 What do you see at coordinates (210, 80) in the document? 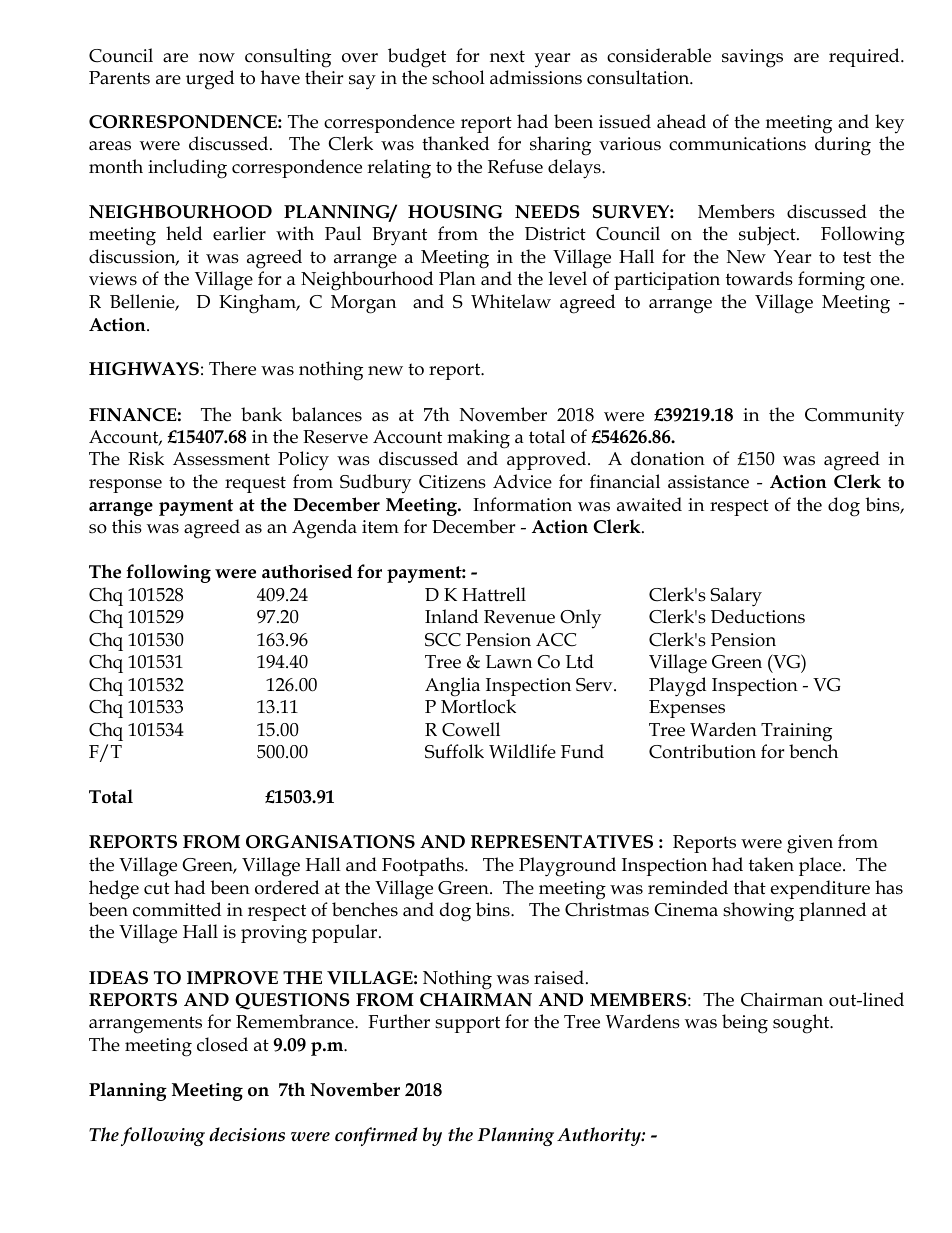
I see `urged` at bounding box center [210, 80].
